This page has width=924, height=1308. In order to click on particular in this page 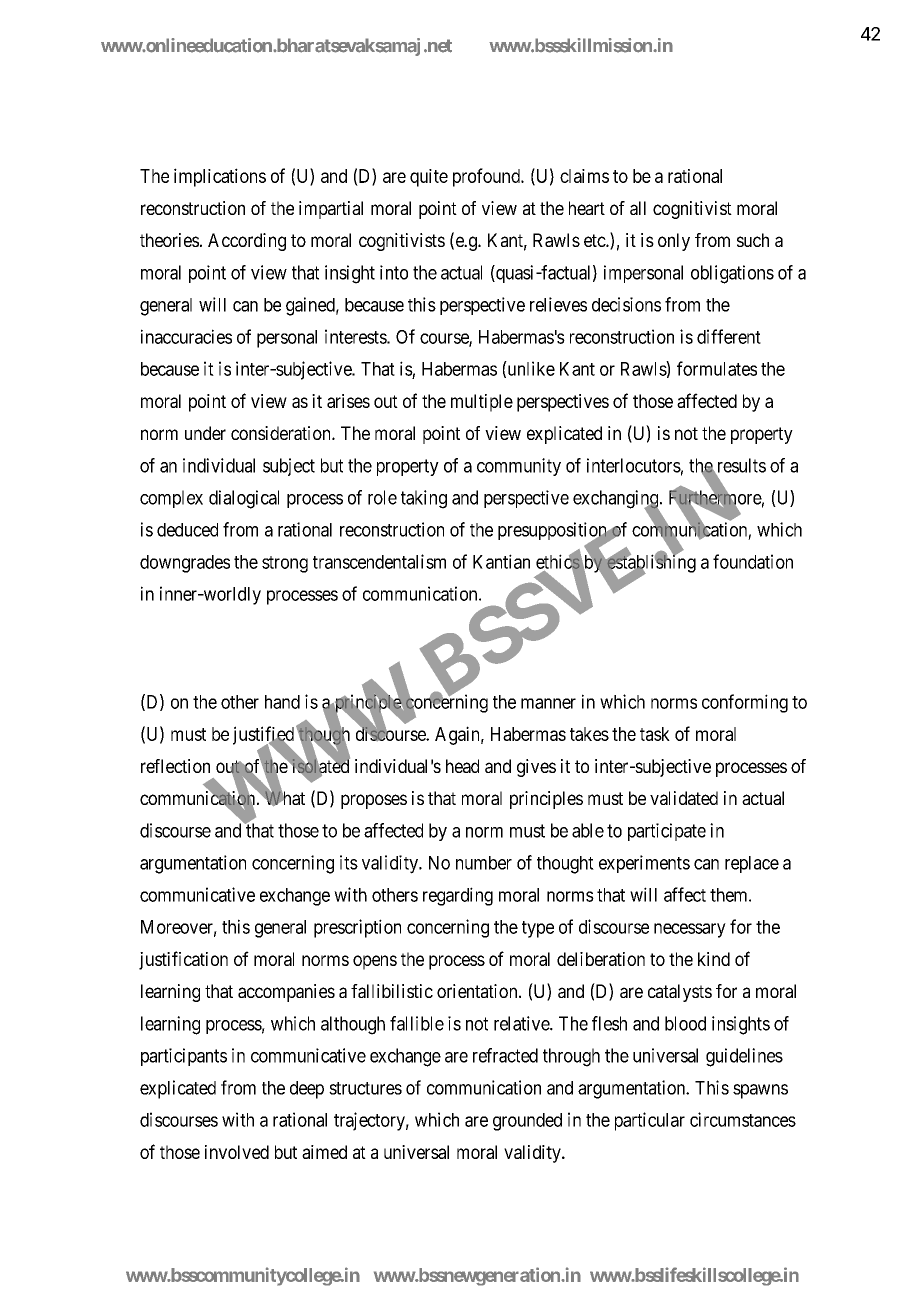, I will do `click(650, 1121)`.
